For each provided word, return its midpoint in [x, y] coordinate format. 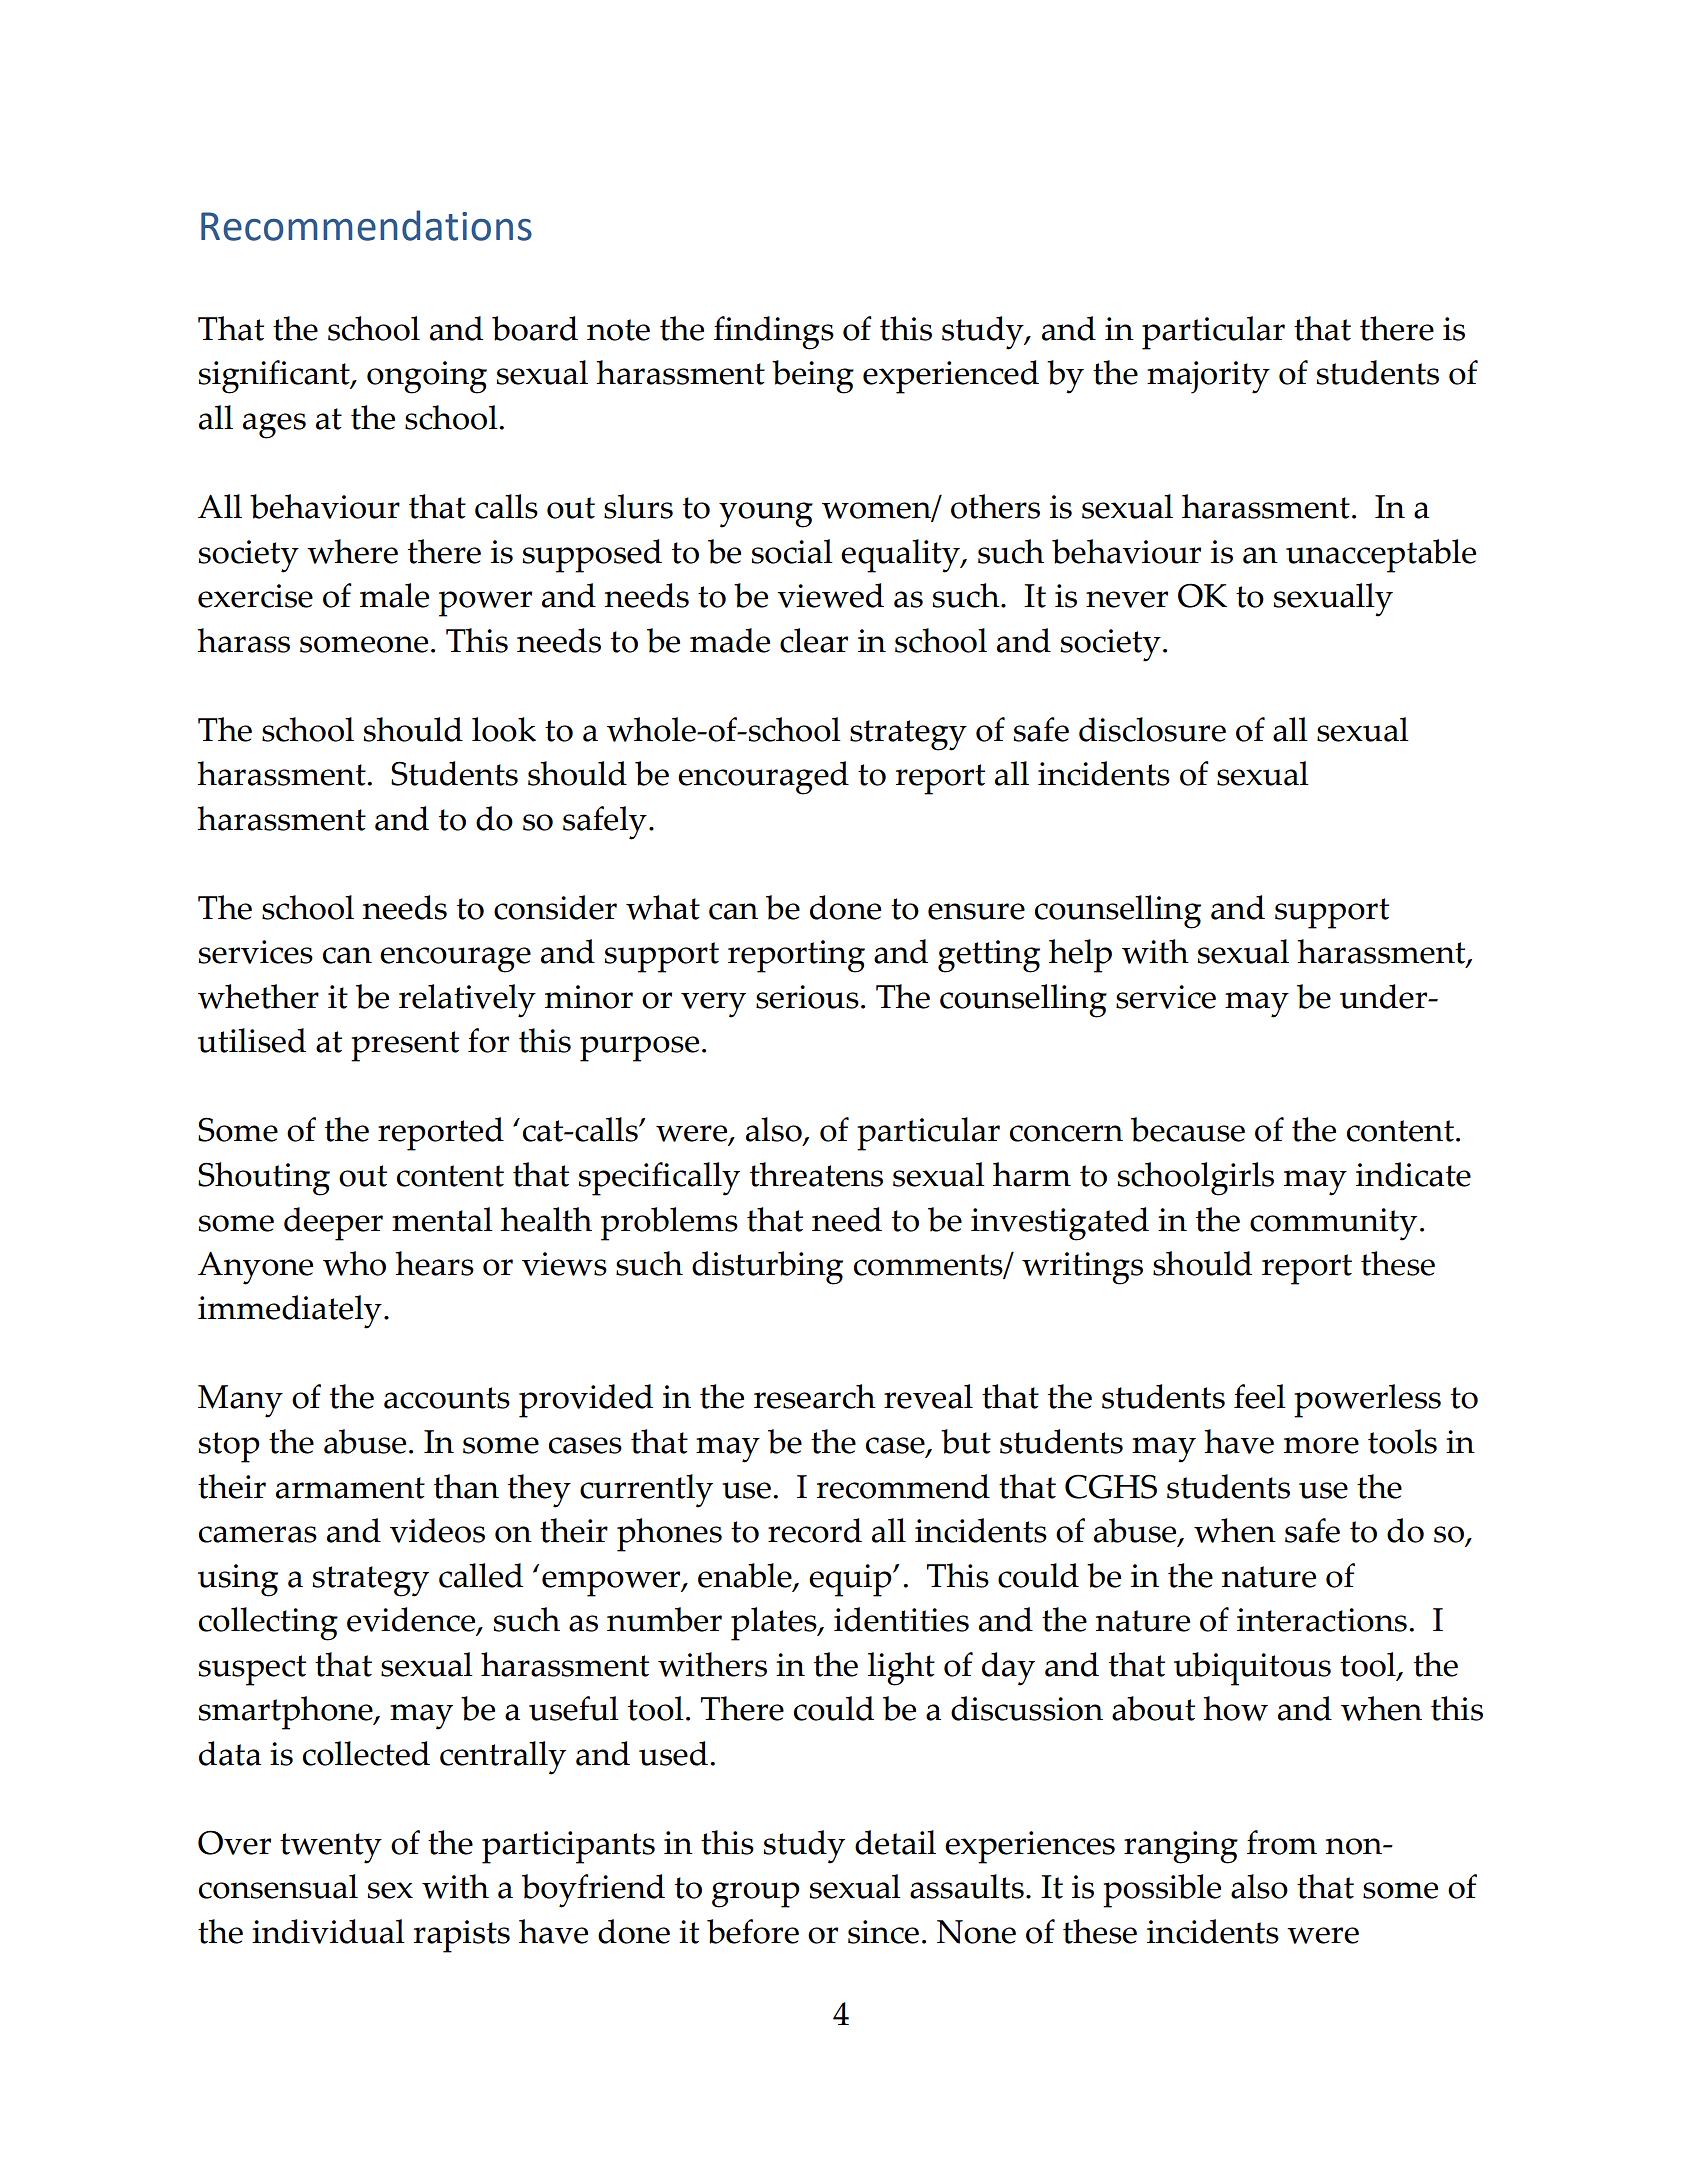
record [815, 1530]
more [1321, 1445]
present [405, 1046]
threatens [816, 1174]
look [504, 729]
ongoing [427, 377]
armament [350, 1488]
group [756, 1895]
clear [814, 640]
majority [1208, 377]
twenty [331, 1848]
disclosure [1152, 729]
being [813, 377]
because [1188, 1129]
